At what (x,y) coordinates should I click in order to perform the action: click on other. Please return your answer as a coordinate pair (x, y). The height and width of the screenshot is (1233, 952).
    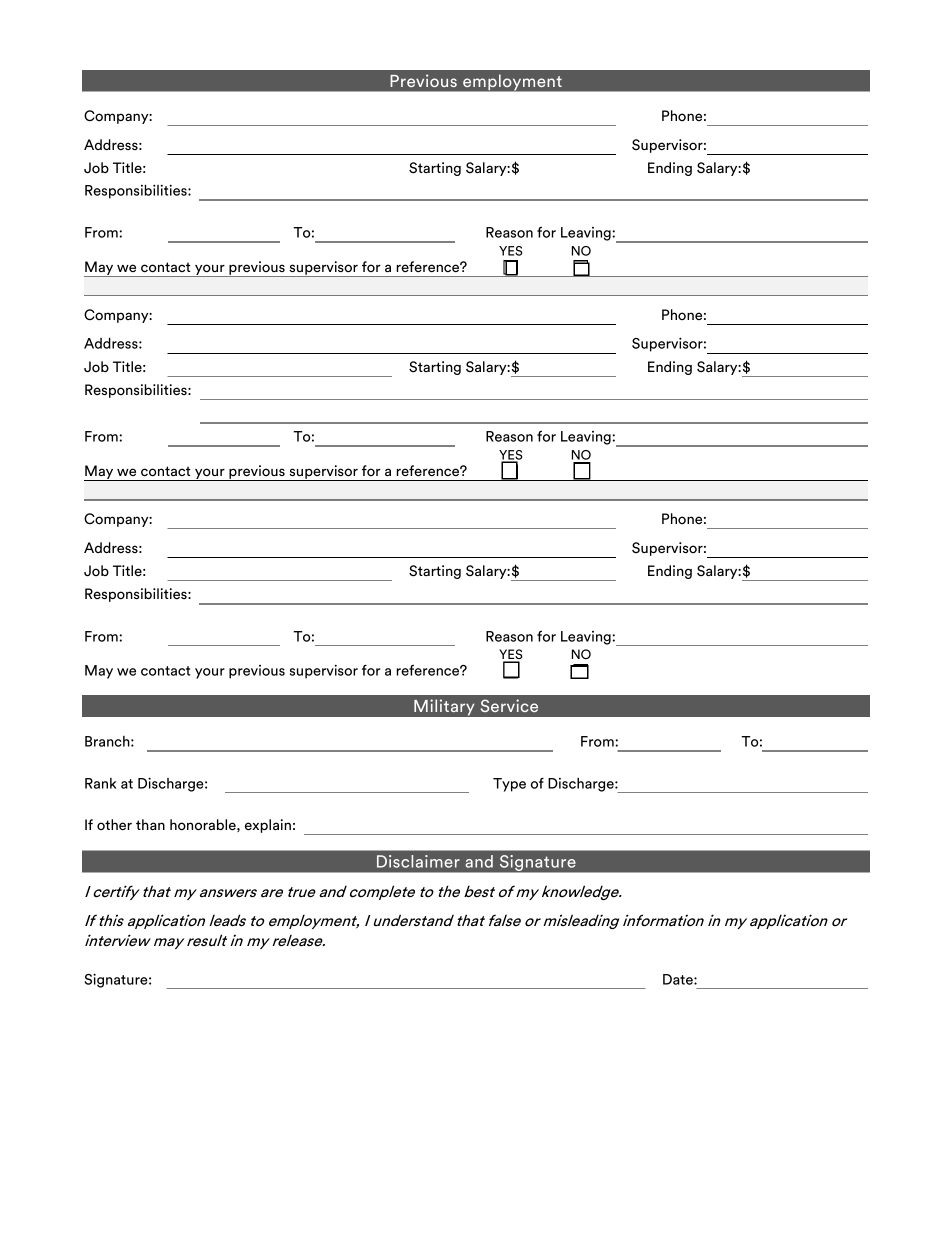
    Looking at the image, I should click on (114, 825).
